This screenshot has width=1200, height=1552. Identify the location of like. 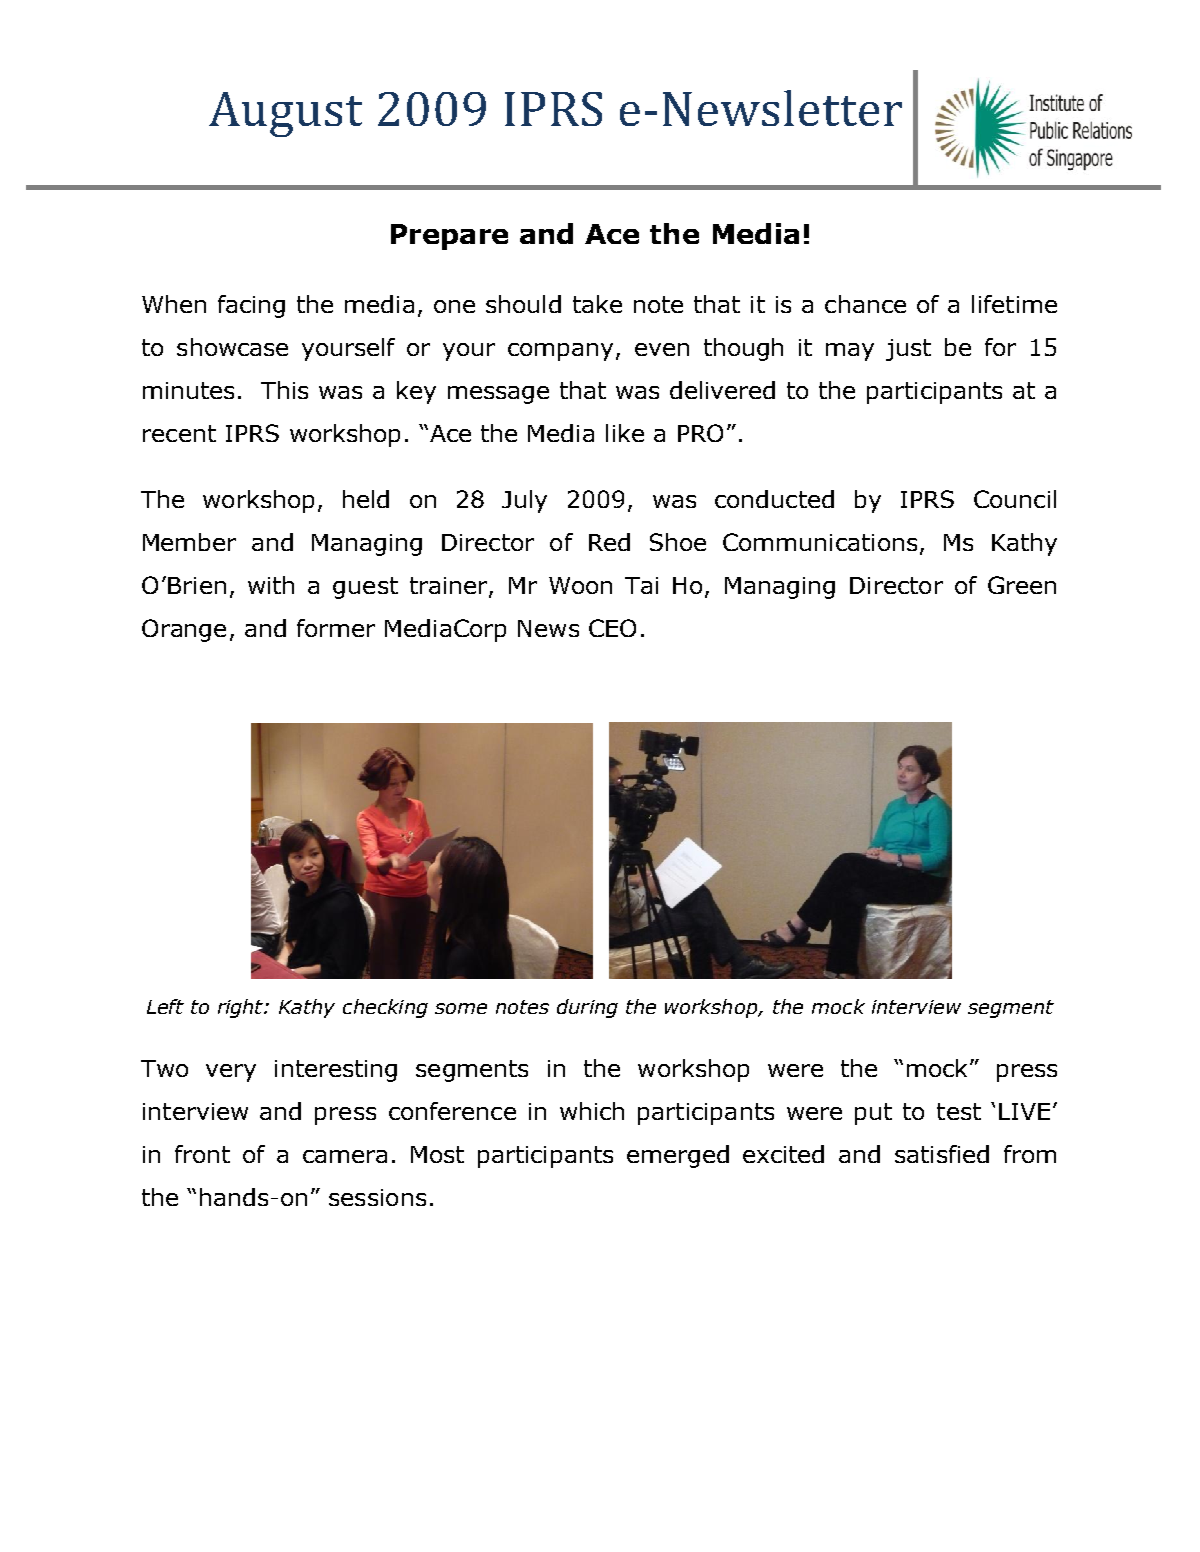
(625, 433).
